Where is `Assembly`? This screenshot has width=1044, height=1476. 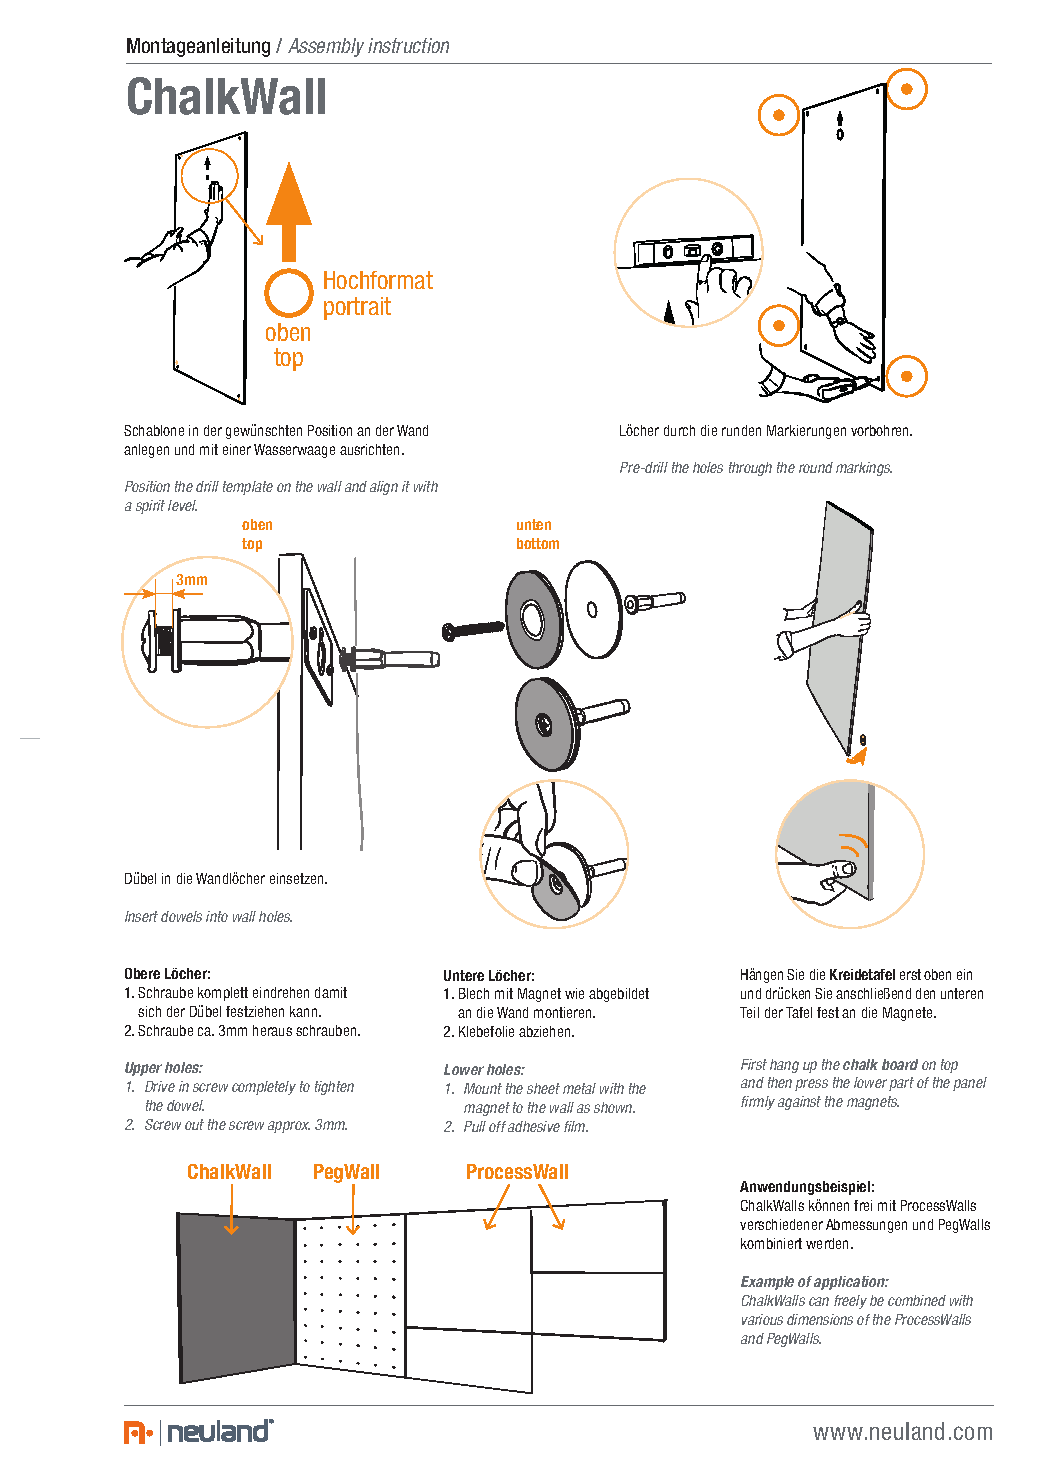
Assembly is located at coordinates (326, 47).
